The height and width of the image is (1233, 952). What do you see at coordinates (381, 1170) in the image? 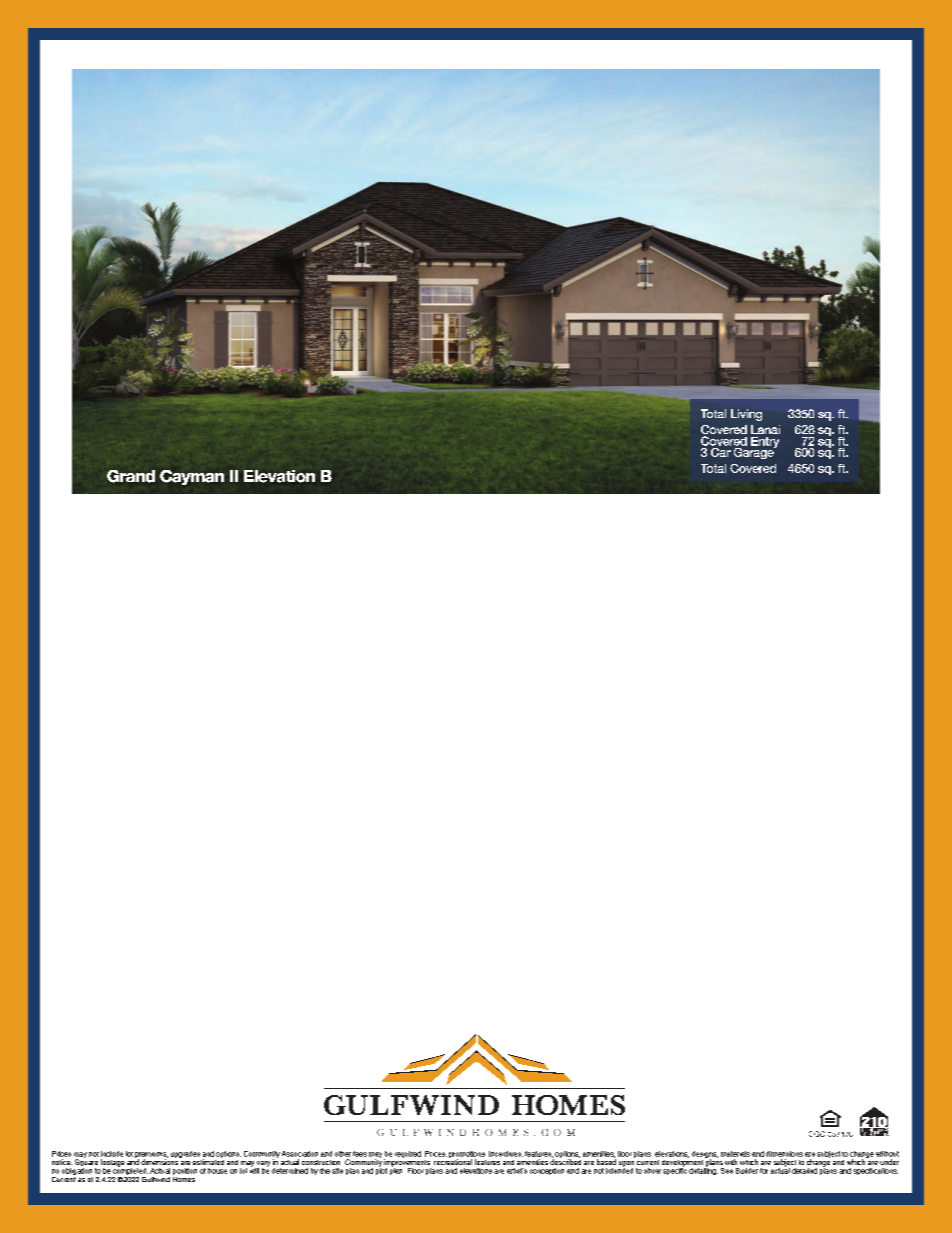
I see `plot` at bounding box center [381, 1170].
